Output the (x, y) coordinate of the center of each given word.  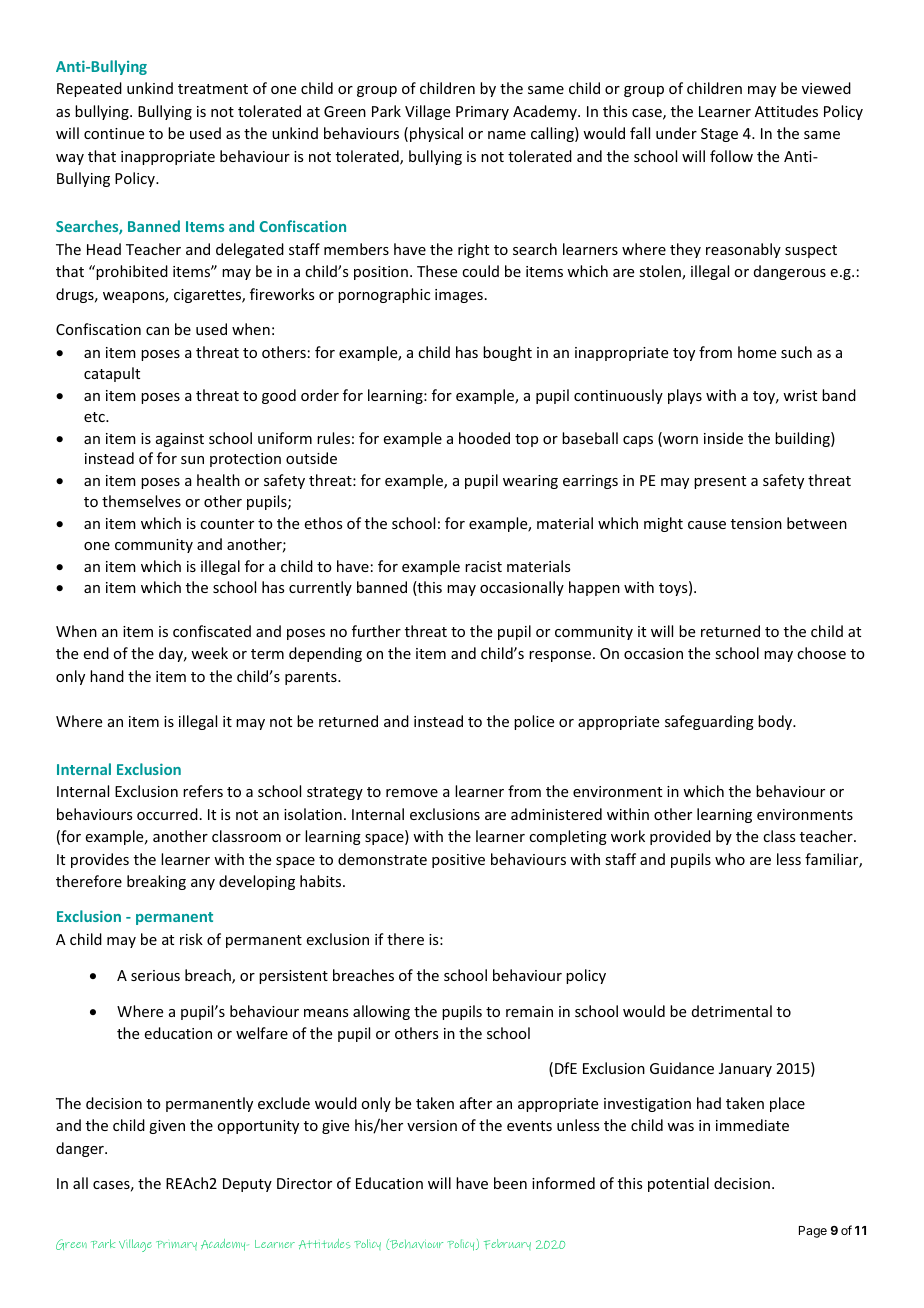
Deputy (247, 1185)
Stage (719, 135)
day (172, 654)
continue (114, 133)
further (376, 631)
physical (436, 134)
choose (821, 653)
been (510, 1183)
